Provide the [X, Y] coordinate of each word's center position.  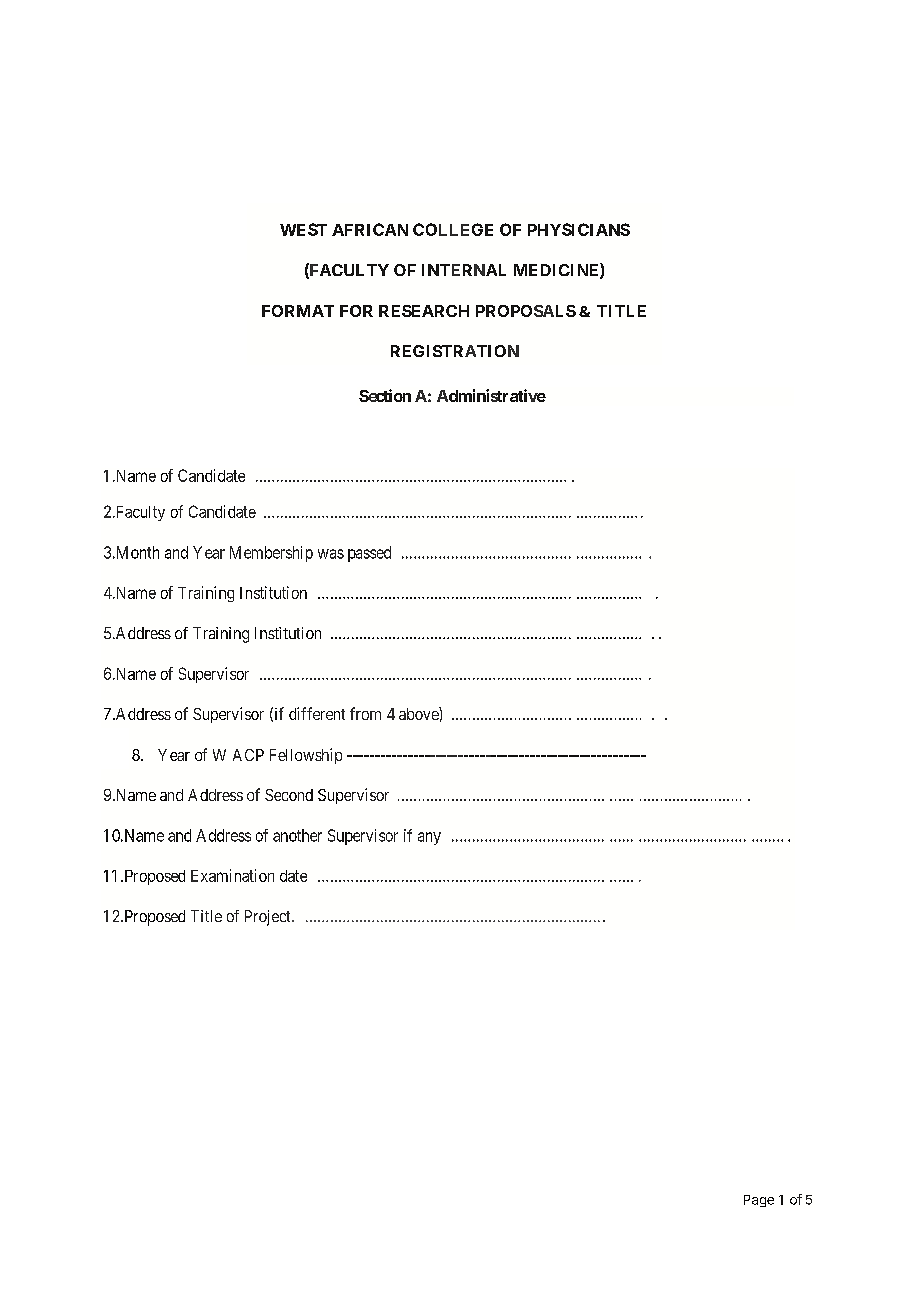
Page [759, 1201]
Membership [271, 554]
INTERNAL [464, 270]
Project [269, 918]
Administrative [491, 395]
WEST [303, 229]
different [317, 713]
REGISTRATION [455, 351]
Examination [232, 875]
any [429, 838]
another [297, 835]
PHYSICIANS [579, 229]
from [365, 713]
